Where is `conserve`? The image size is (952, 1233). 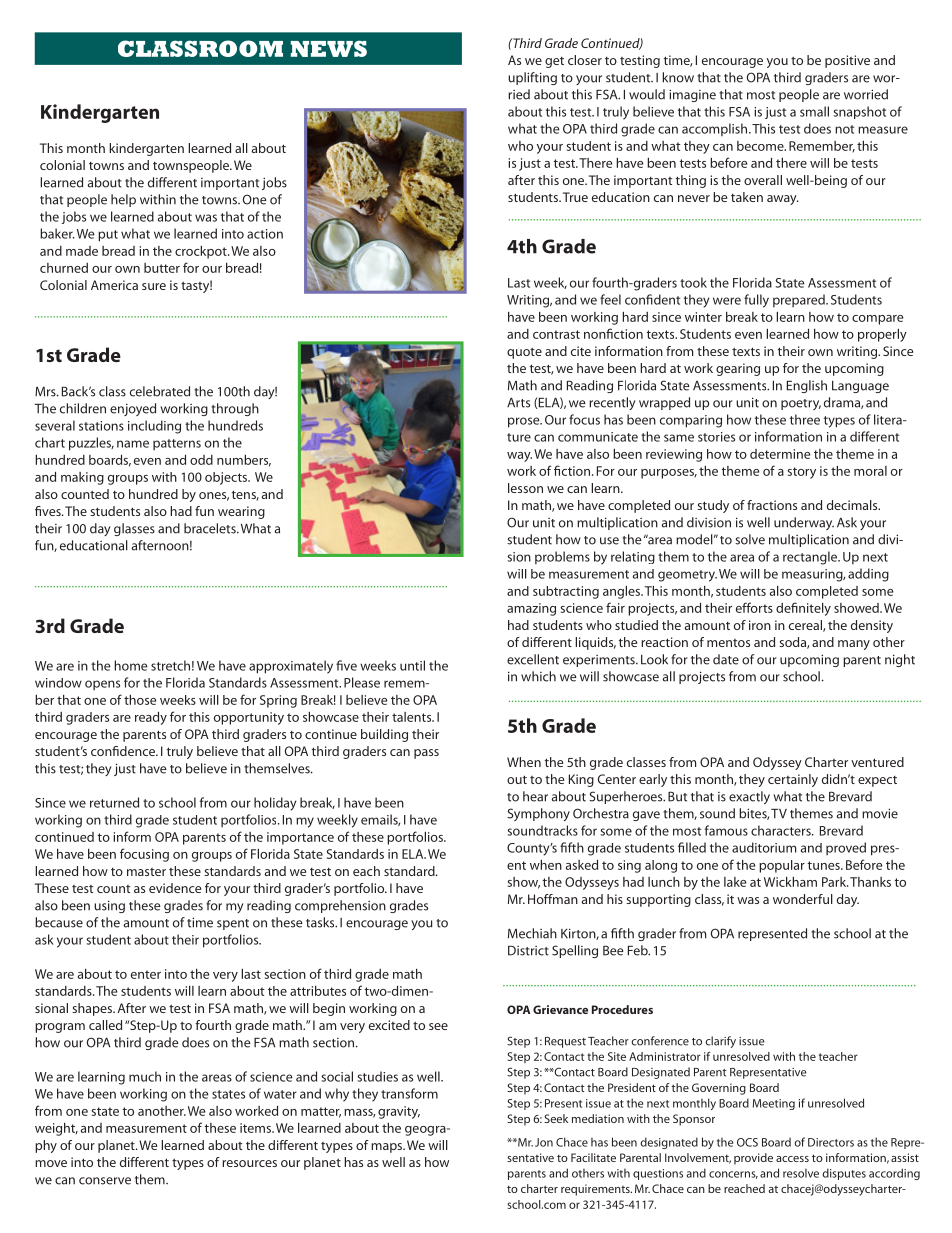 conserve is located at coordinates (105, 1181).
